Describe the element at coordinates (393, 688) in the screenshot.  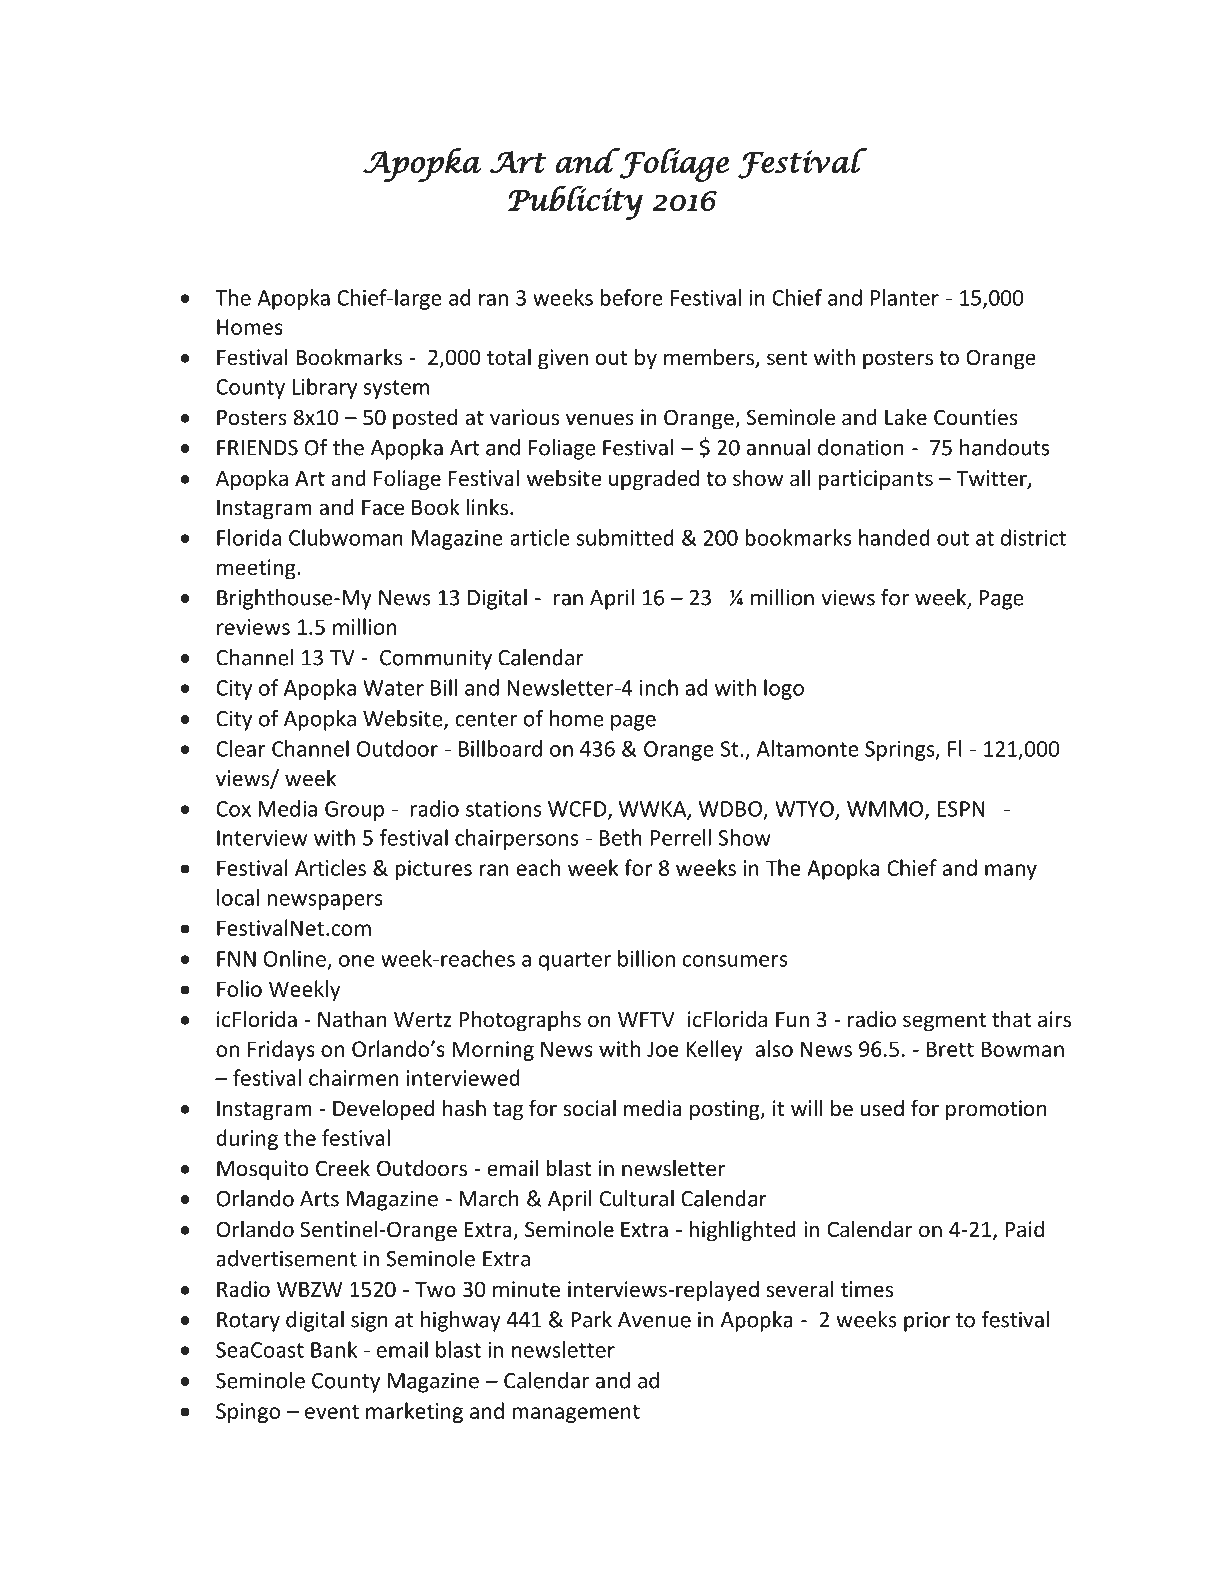
I see `Water` at that location.
